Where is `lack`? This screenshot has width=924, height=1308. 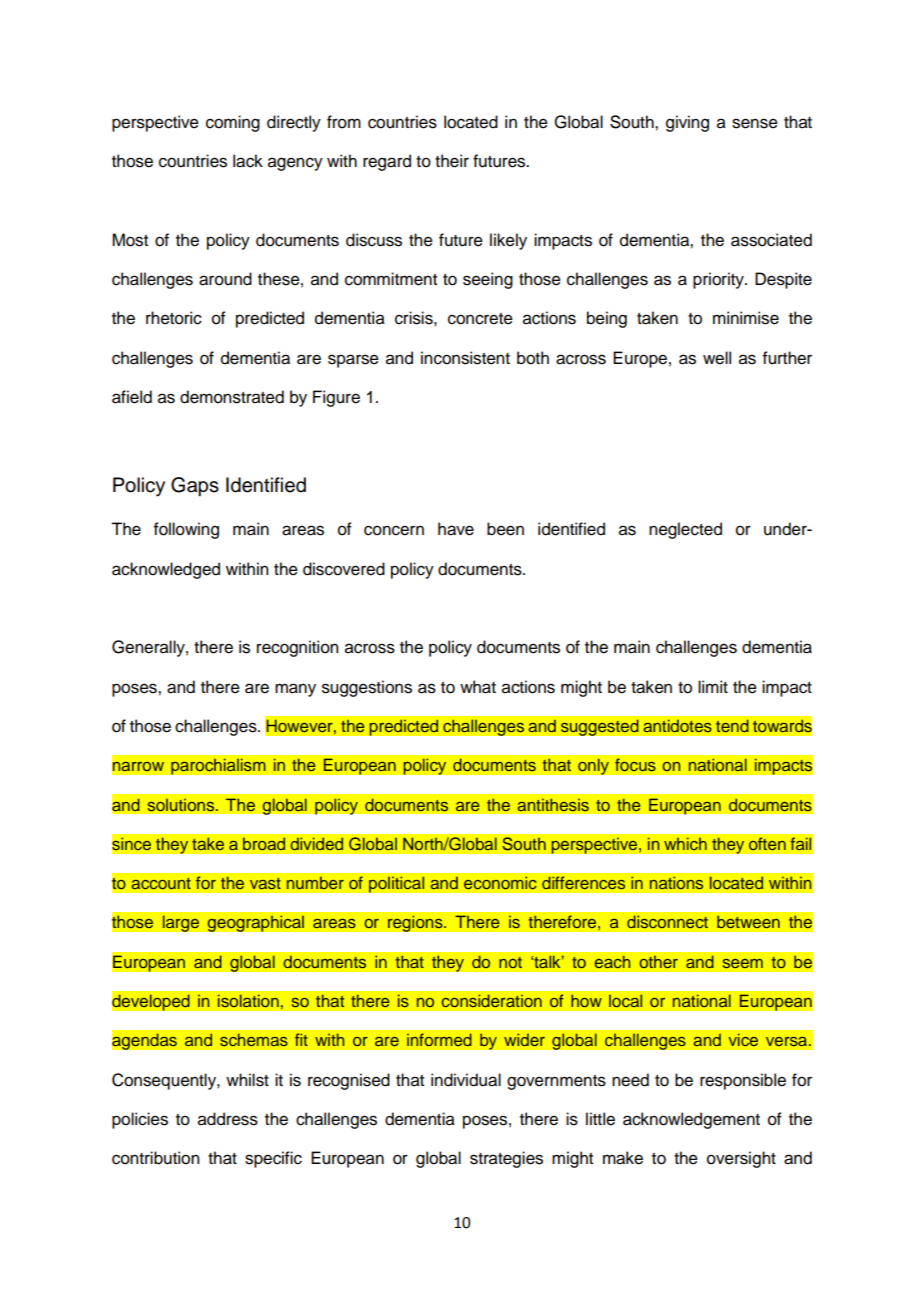 lack is located at coordinates (248, 161).
